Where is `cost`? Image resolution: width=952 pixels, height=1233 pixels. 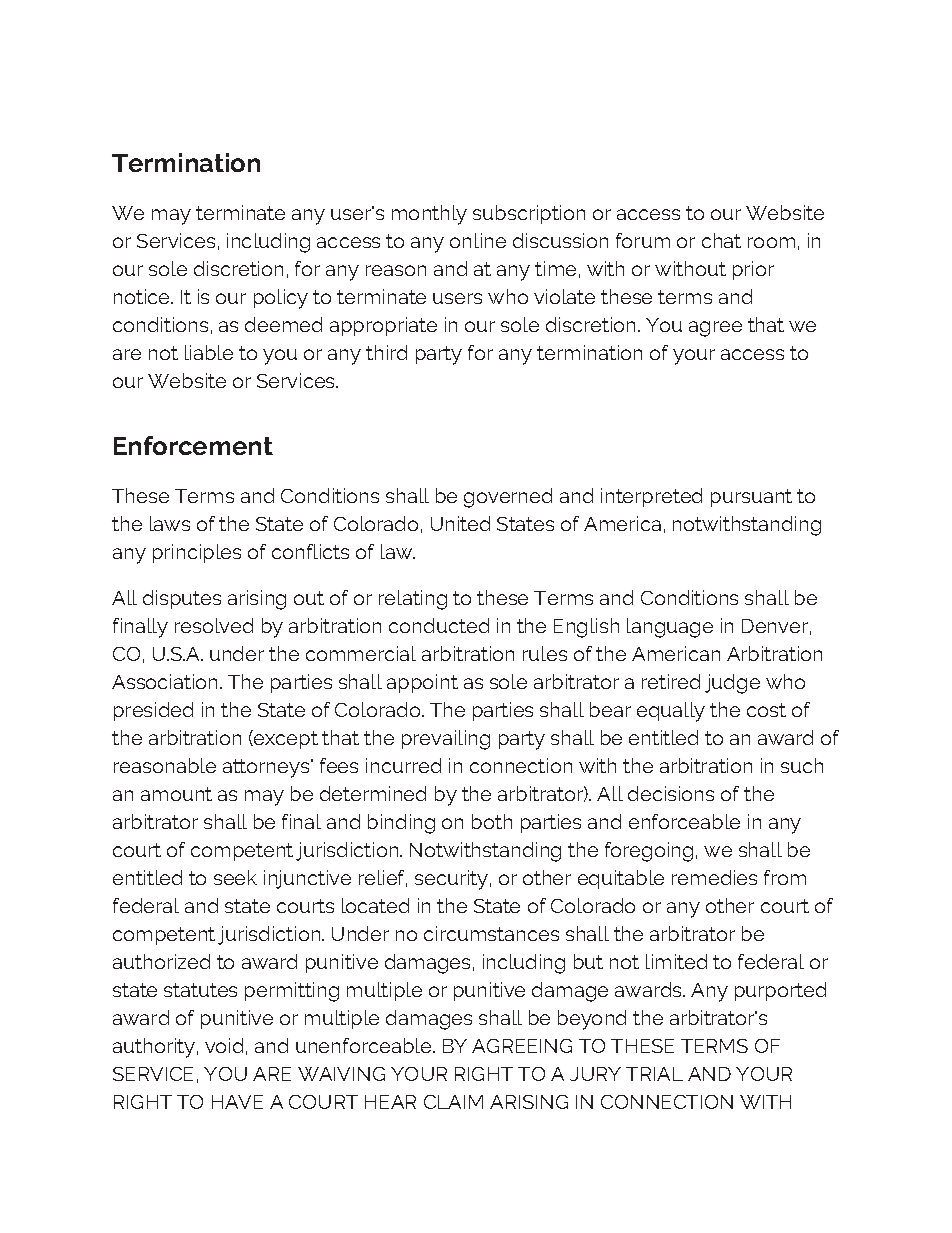 cost is located at coordinates (766, 710).
